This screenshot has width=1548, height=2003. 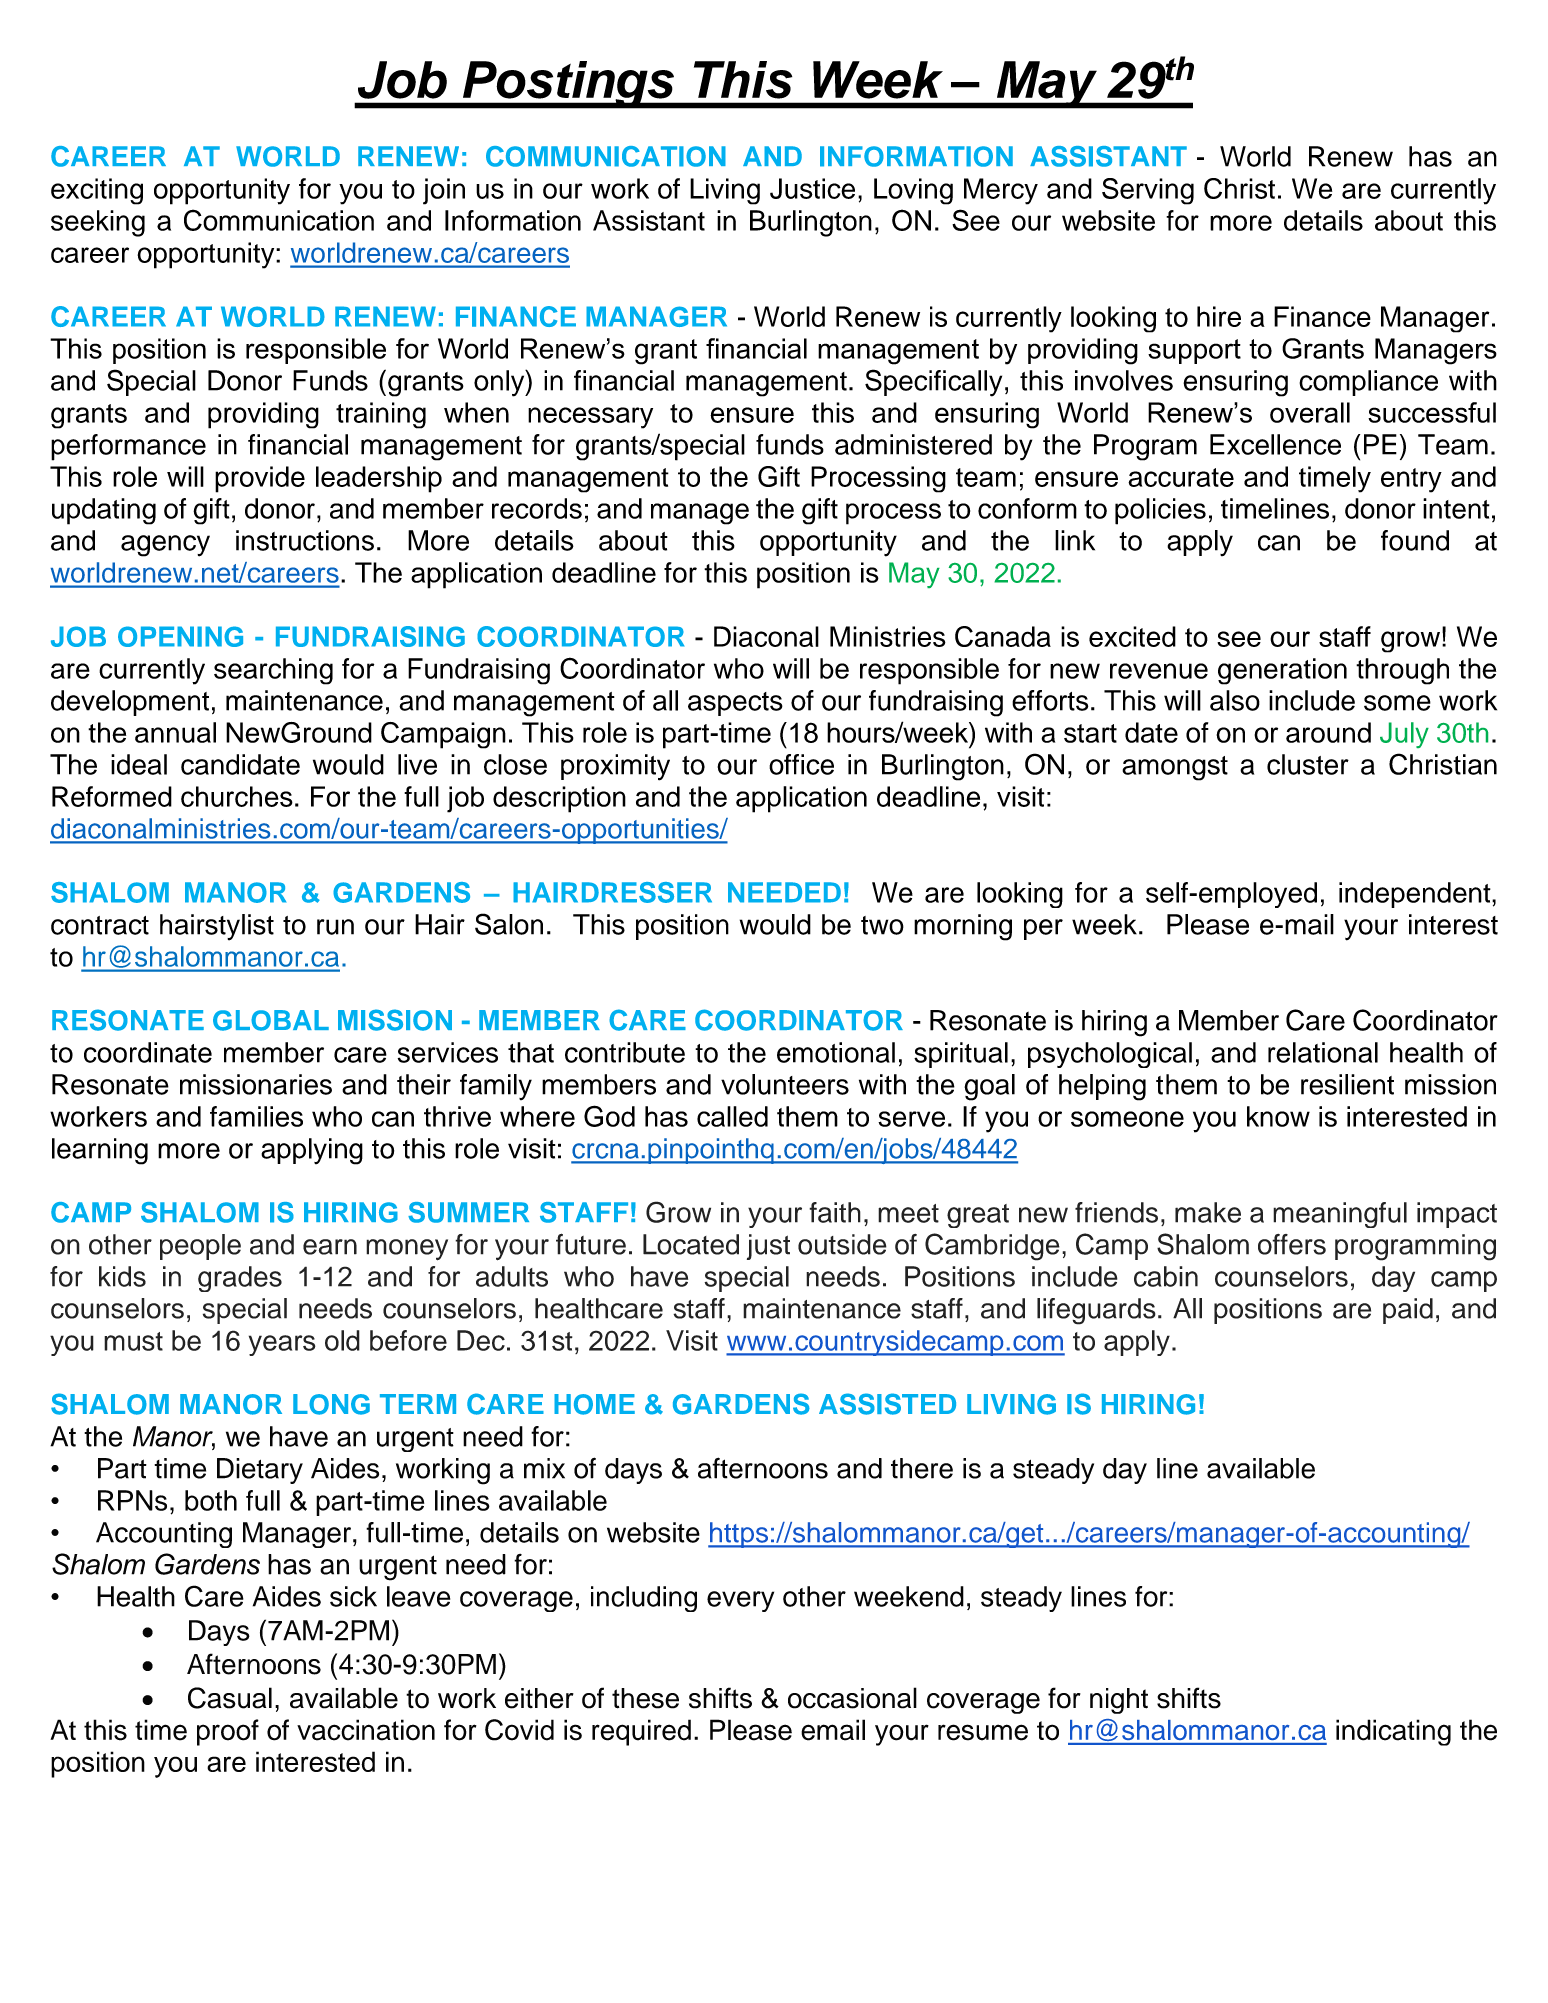 I want to click on independent, so click(x=1416, y=895).
